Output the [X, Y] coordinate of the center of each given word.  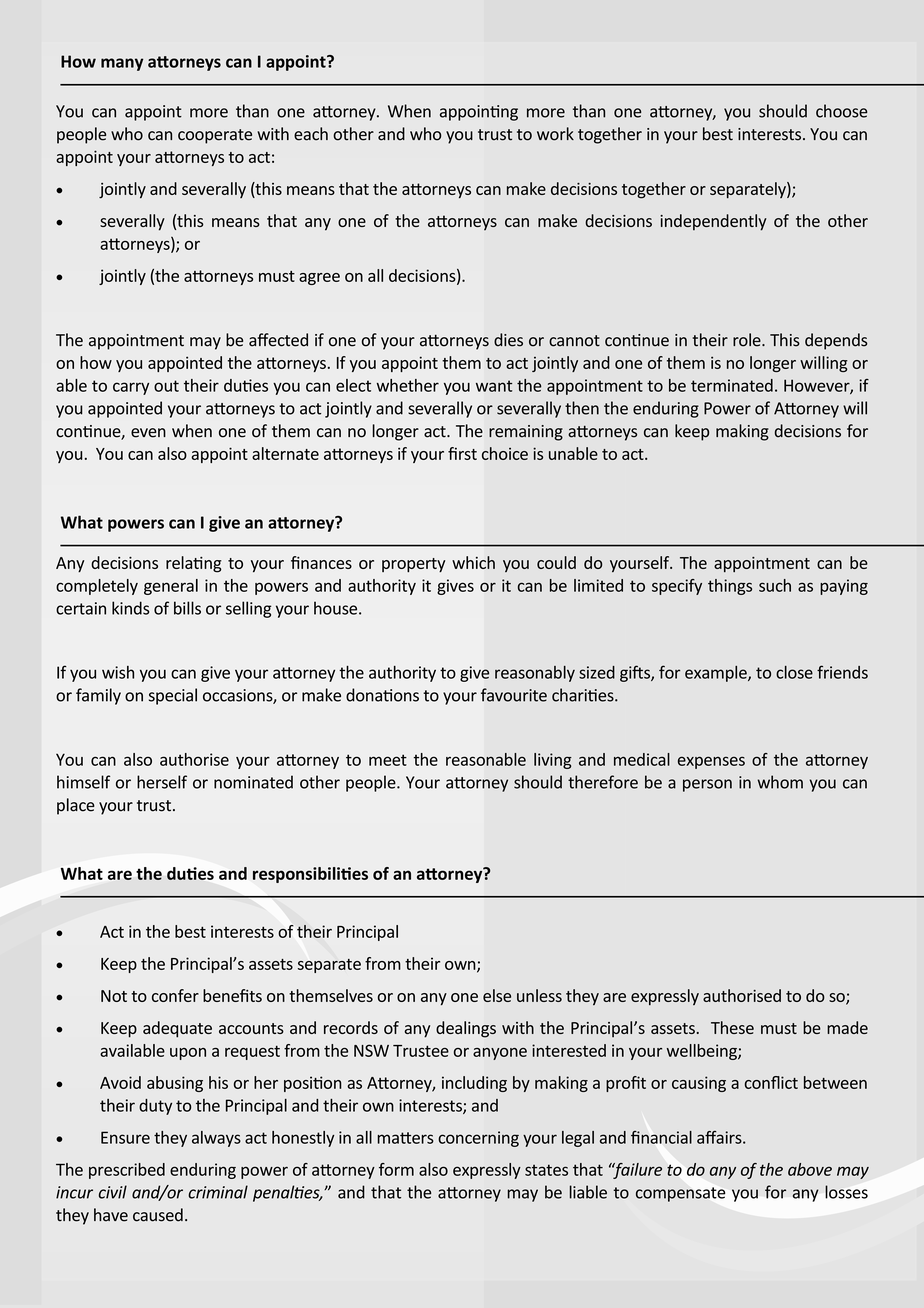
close [794, 672]
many [122, 64]
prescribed [127, 1171]
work [555, 134]
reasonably [535, 674]
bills [187, 608]
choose [841, 111]
